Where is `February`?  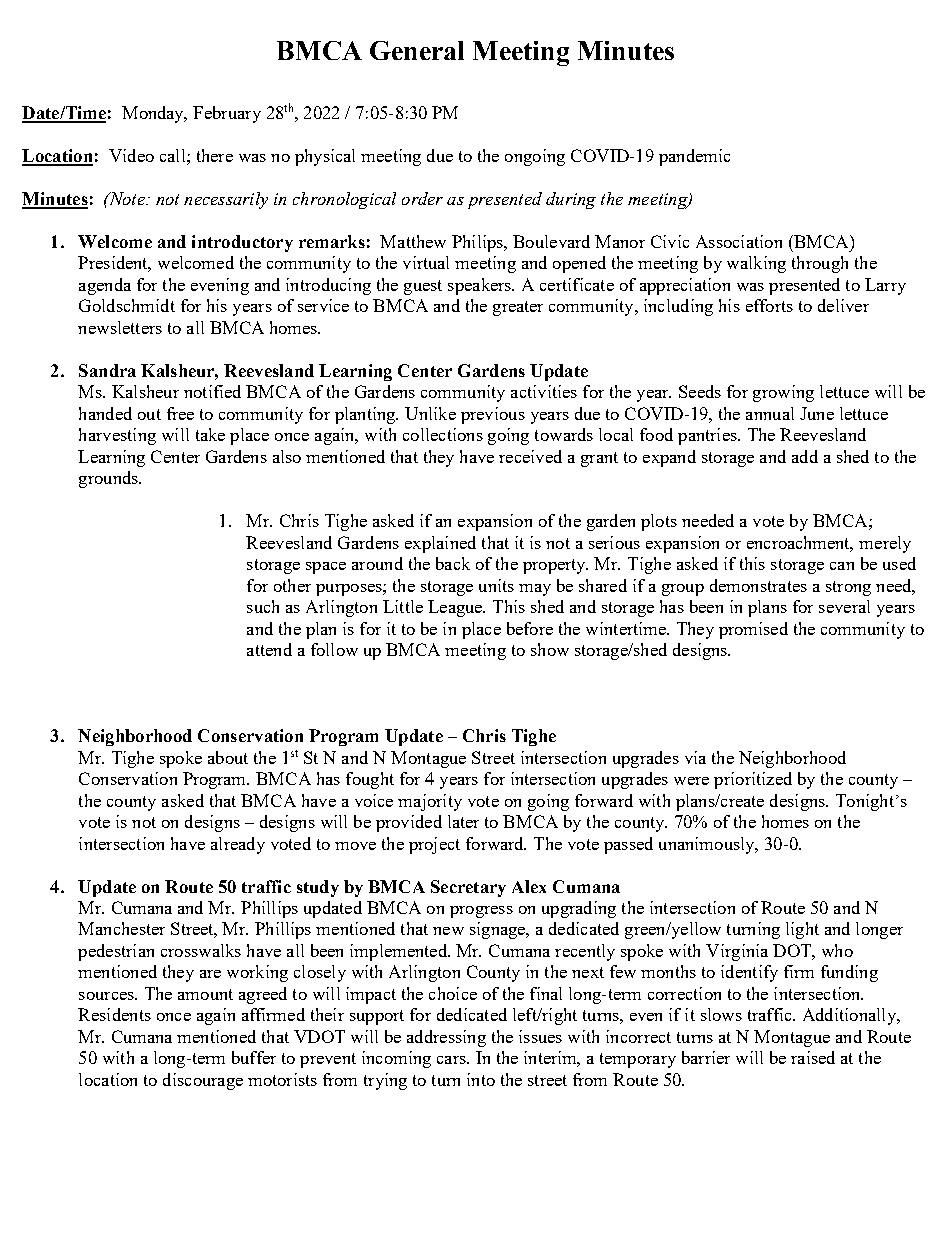 February is located at coordinates (227, 114).
